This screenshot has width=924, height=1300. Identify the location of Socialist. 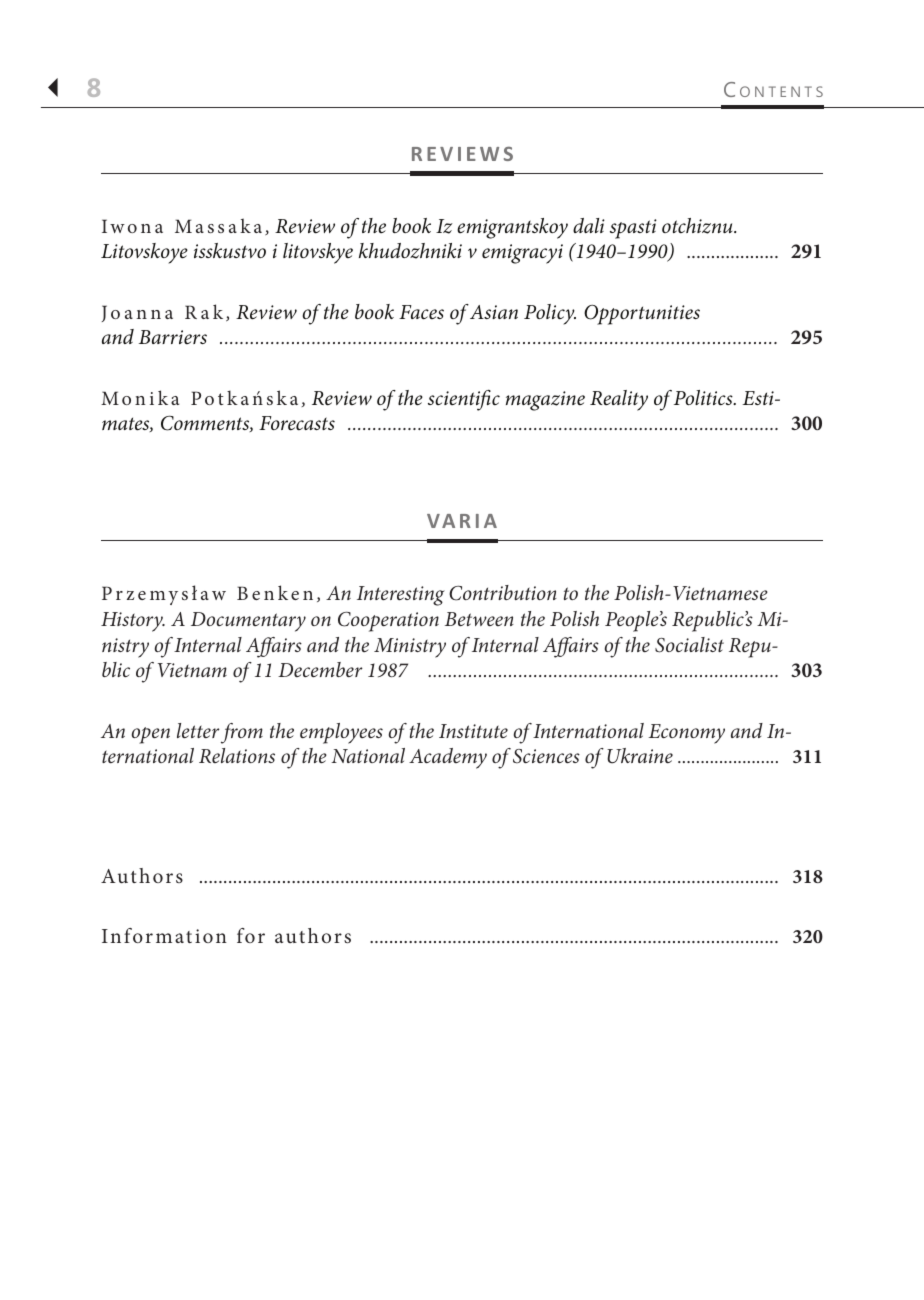
(689, 645).
